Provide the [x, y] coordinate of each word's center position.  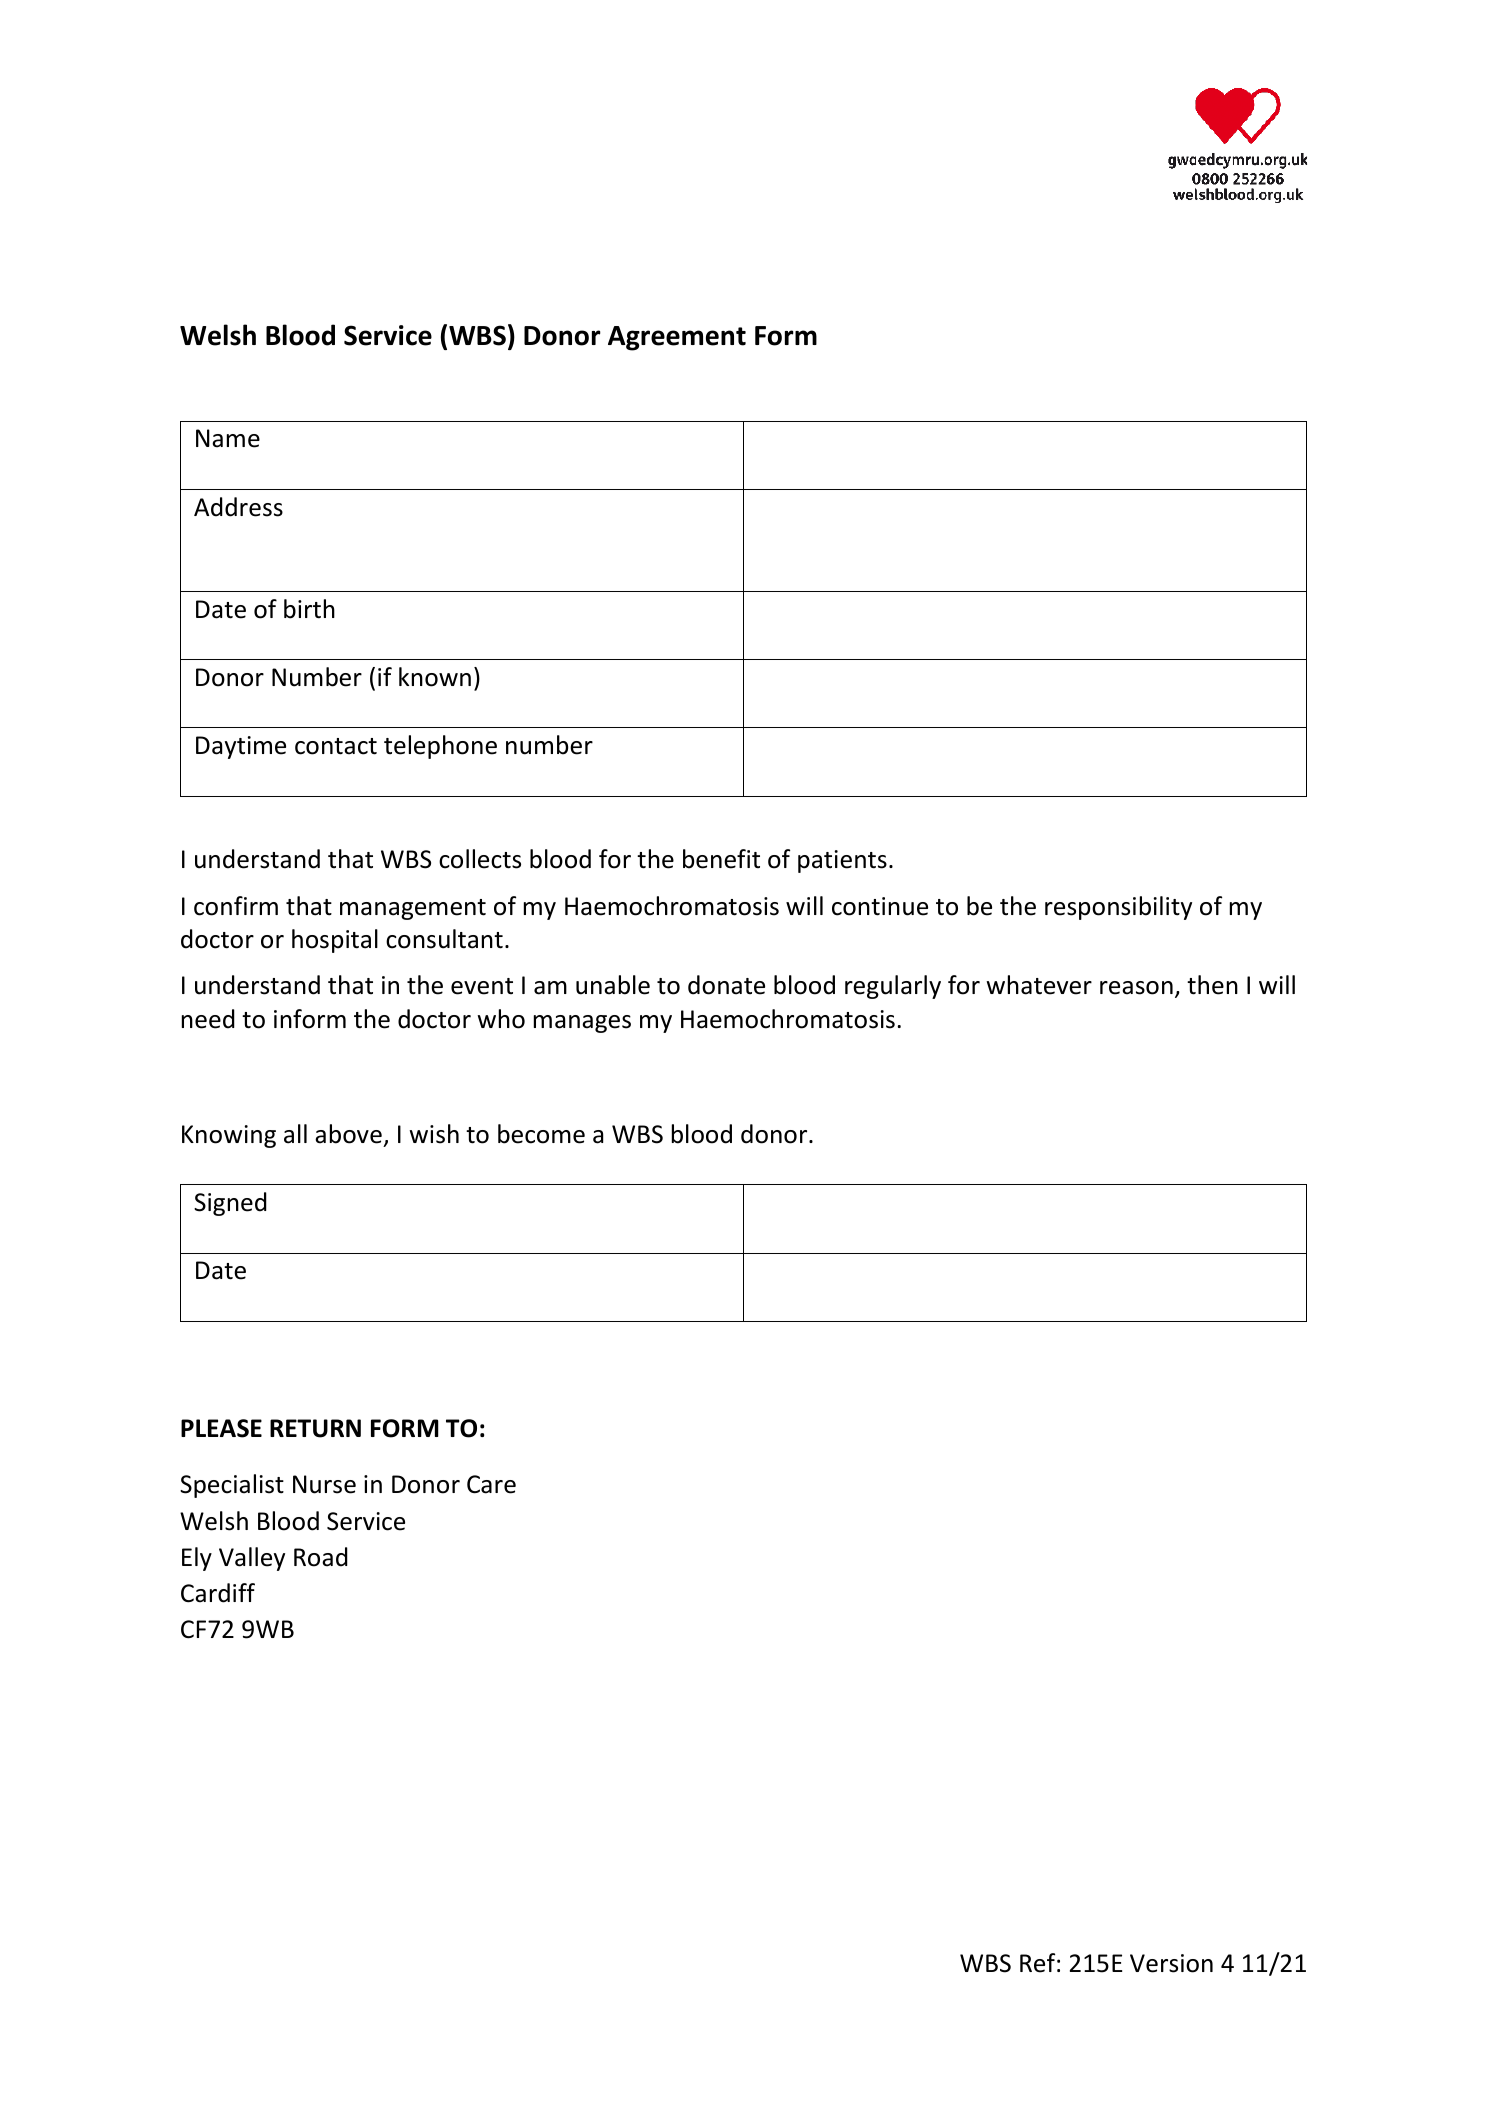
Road [321, 1557]
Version [1171, 1963]
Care [491, 1484]
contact [336, 746]
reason [1136, 988]
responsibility [1118, 908]
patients [842, 861]
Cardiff [218, 1593]
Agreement [677, 338]
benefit [721, 859]
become [541, 1134]
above [348, 1134]
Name [228, 438]
